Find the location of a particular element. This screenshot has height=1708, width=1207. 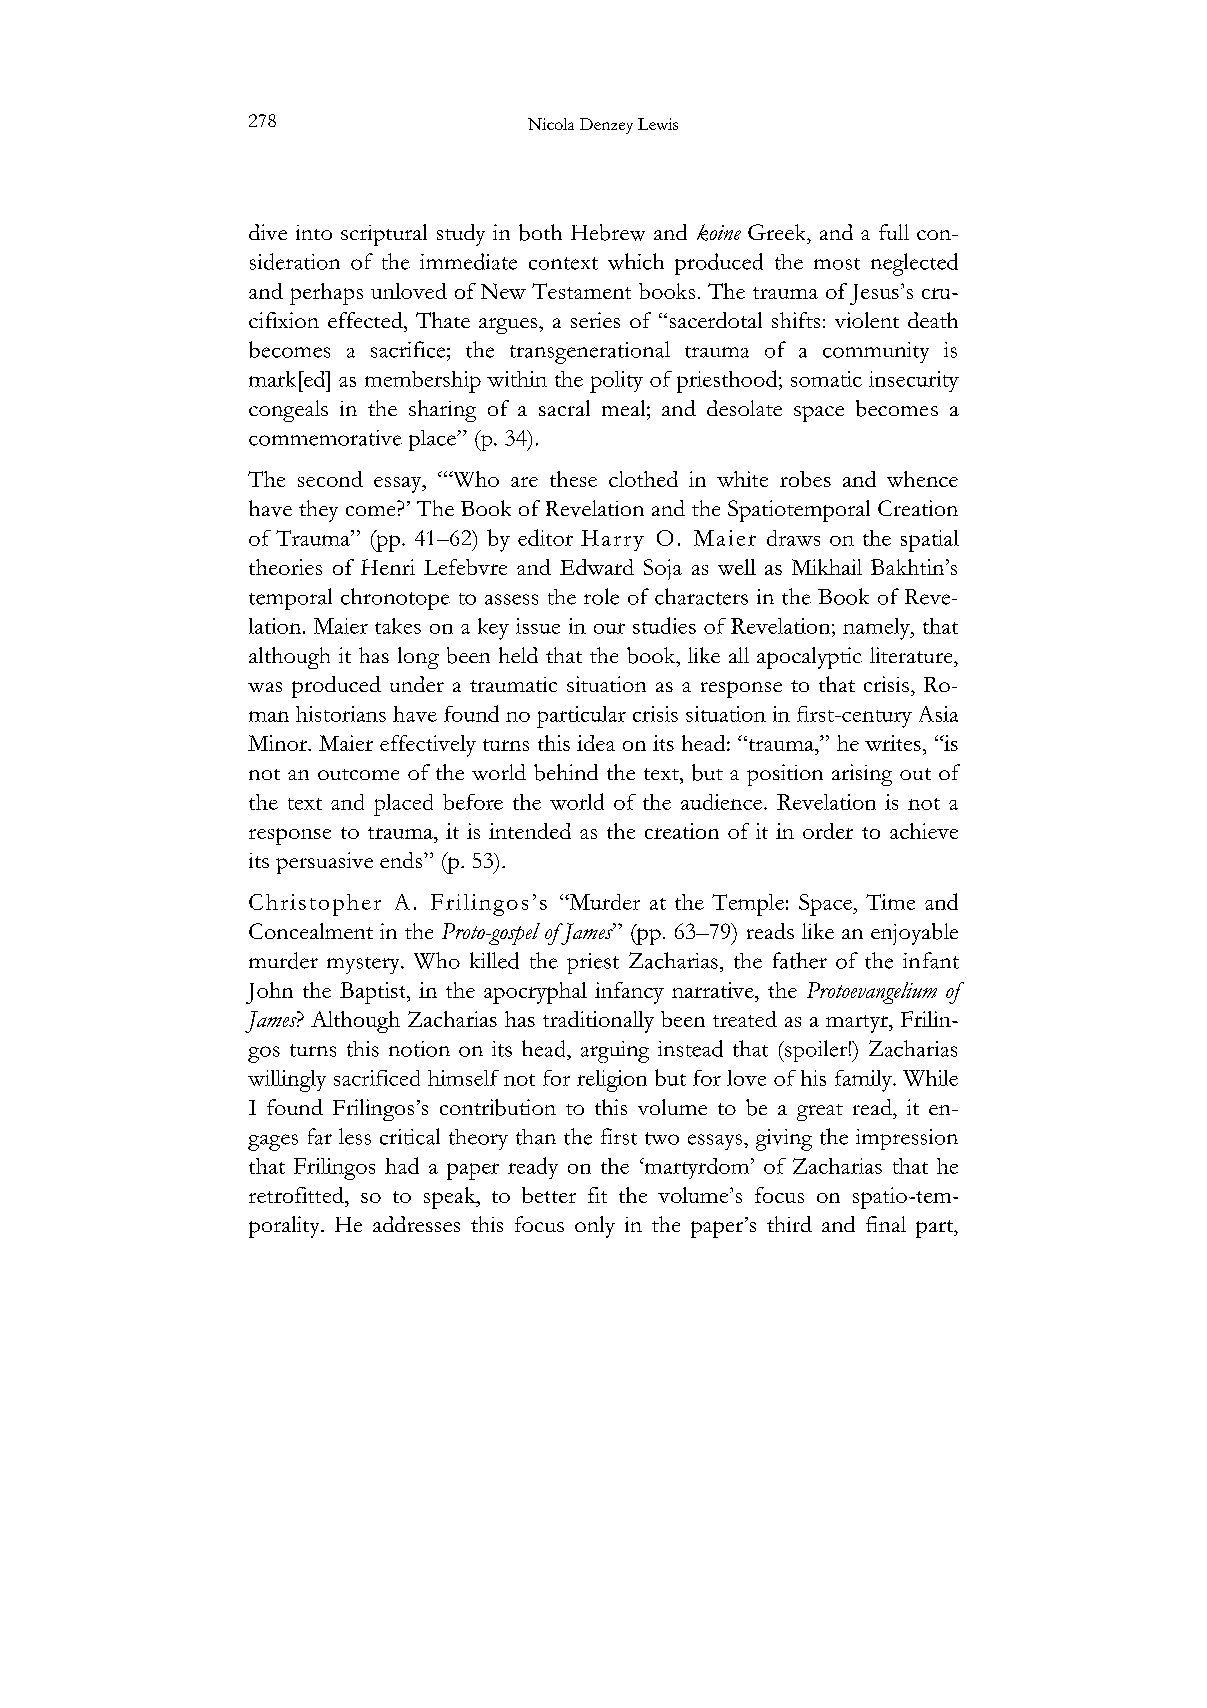

infancy is located at coordinates (629, 993).
